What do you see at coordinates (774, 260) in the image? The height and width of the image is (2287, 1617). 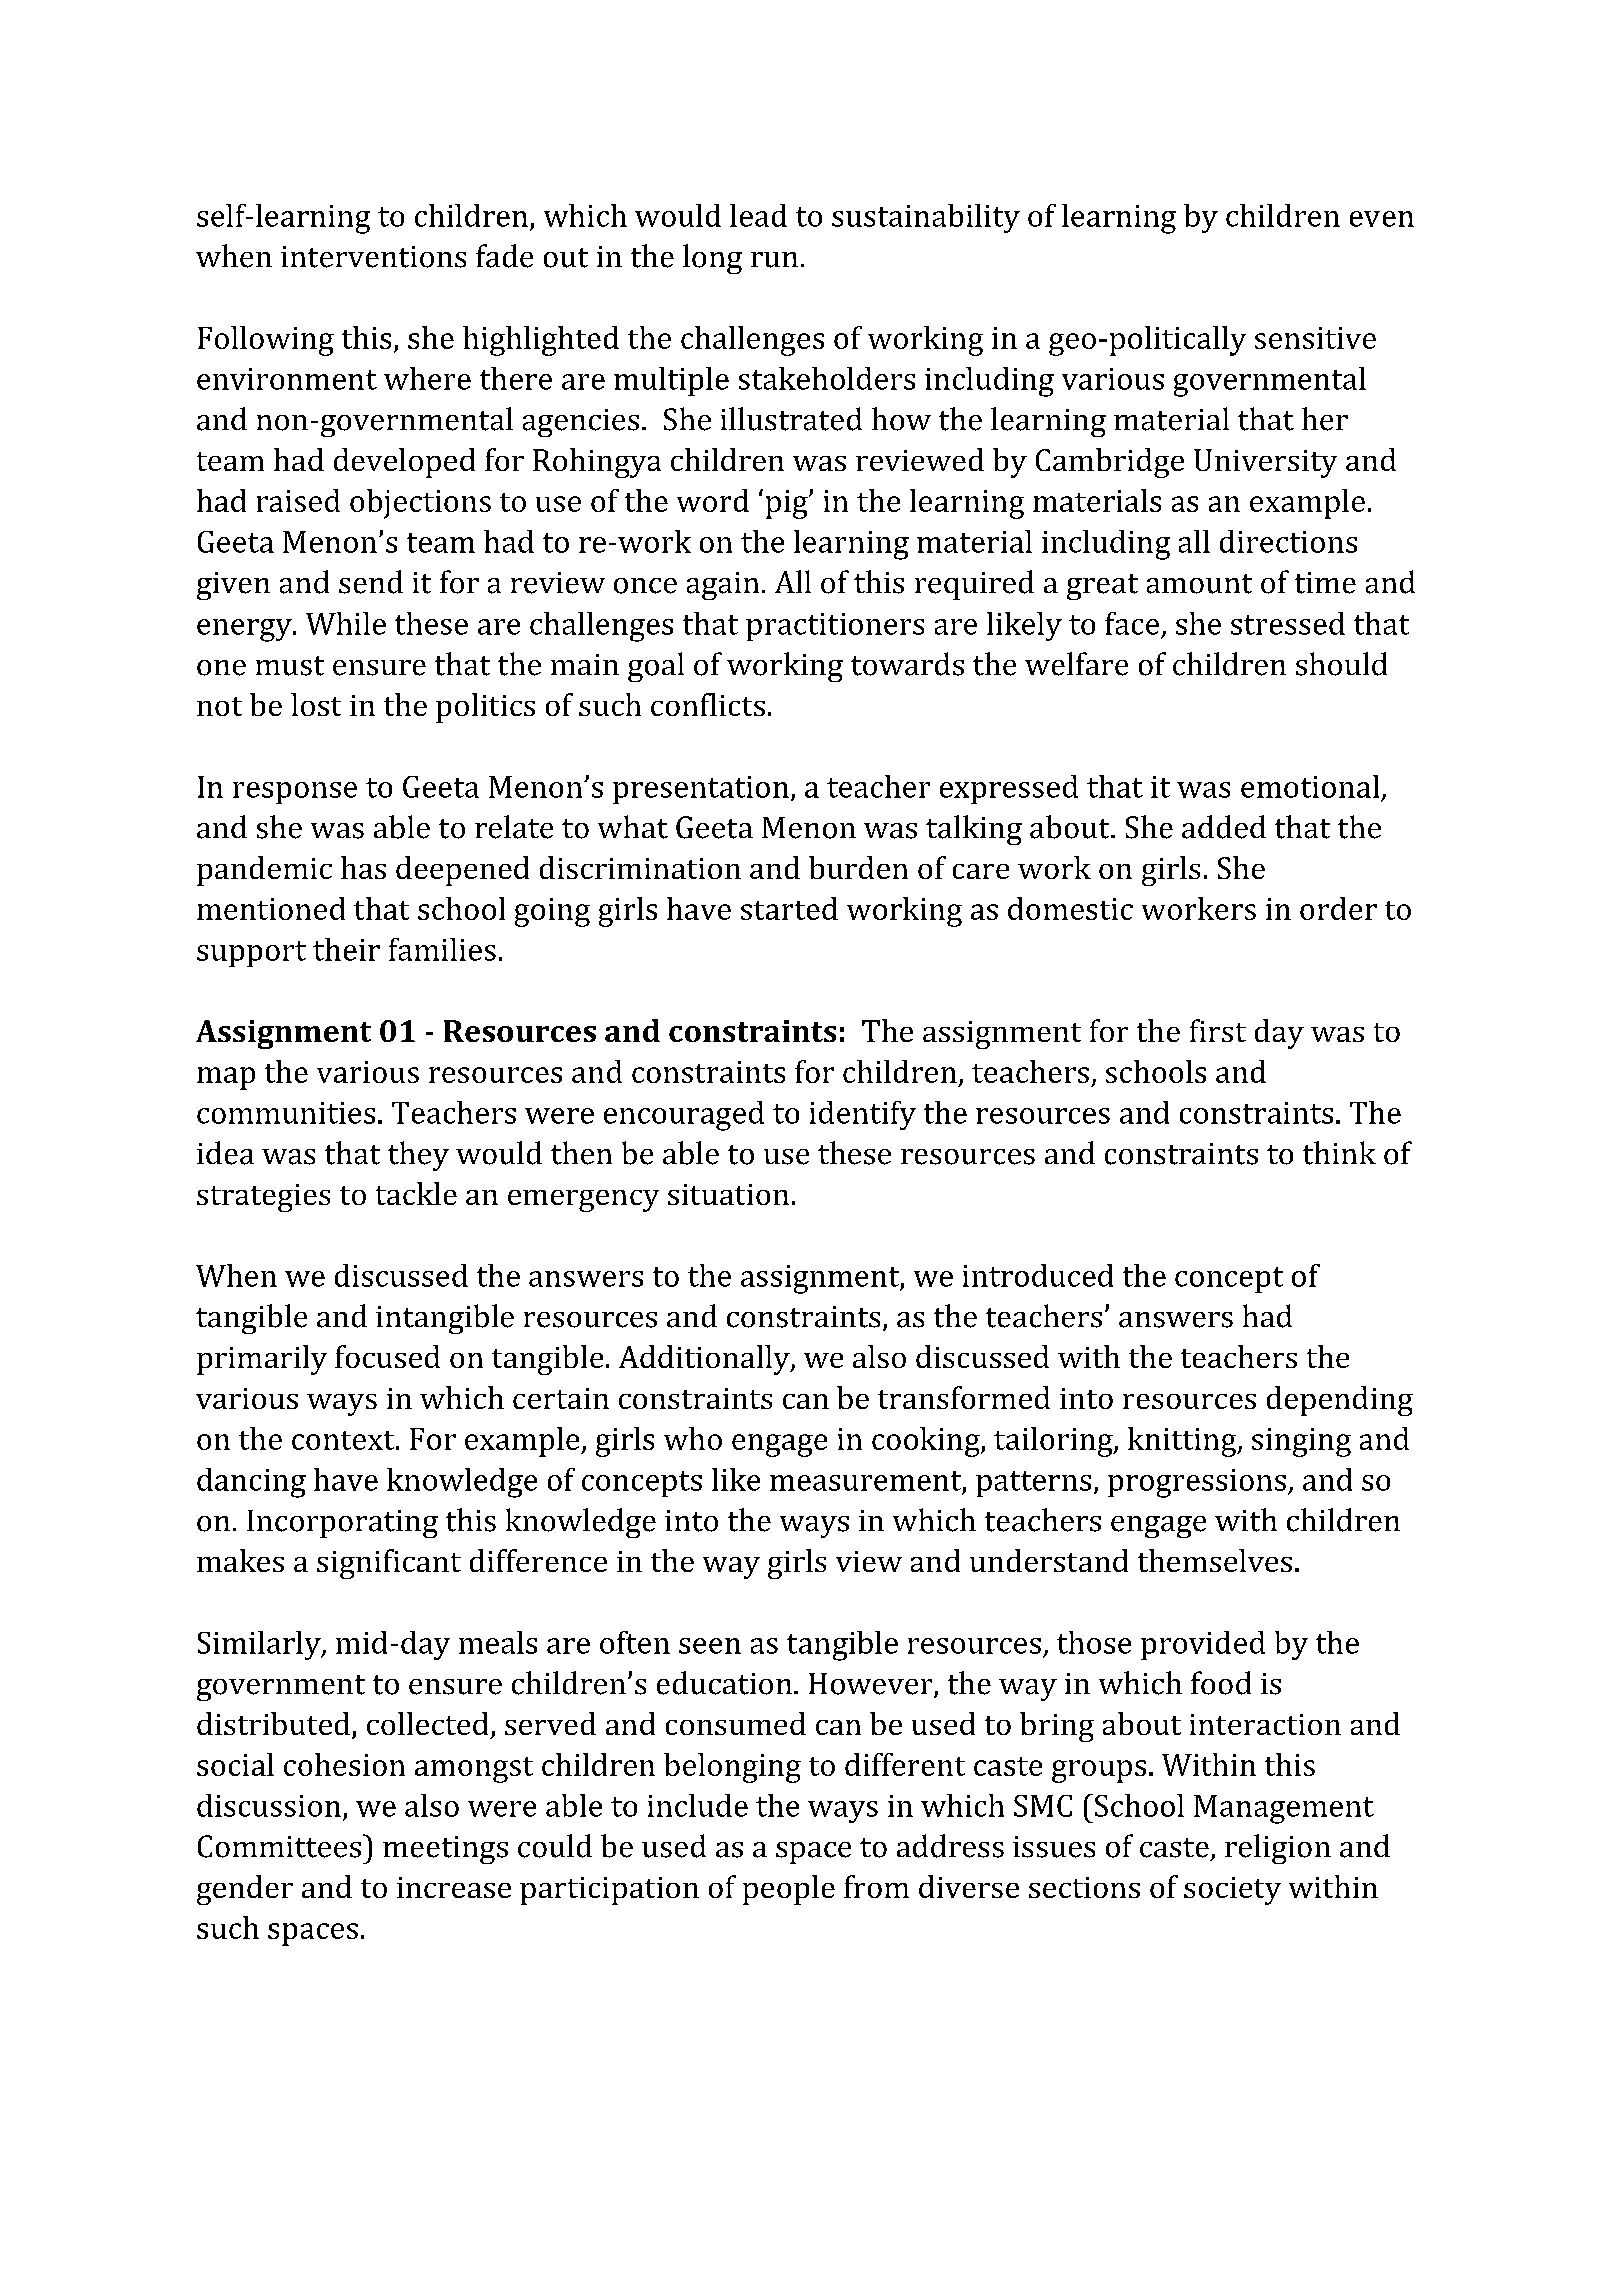 I see `run` at bounding box center [774, 260].
